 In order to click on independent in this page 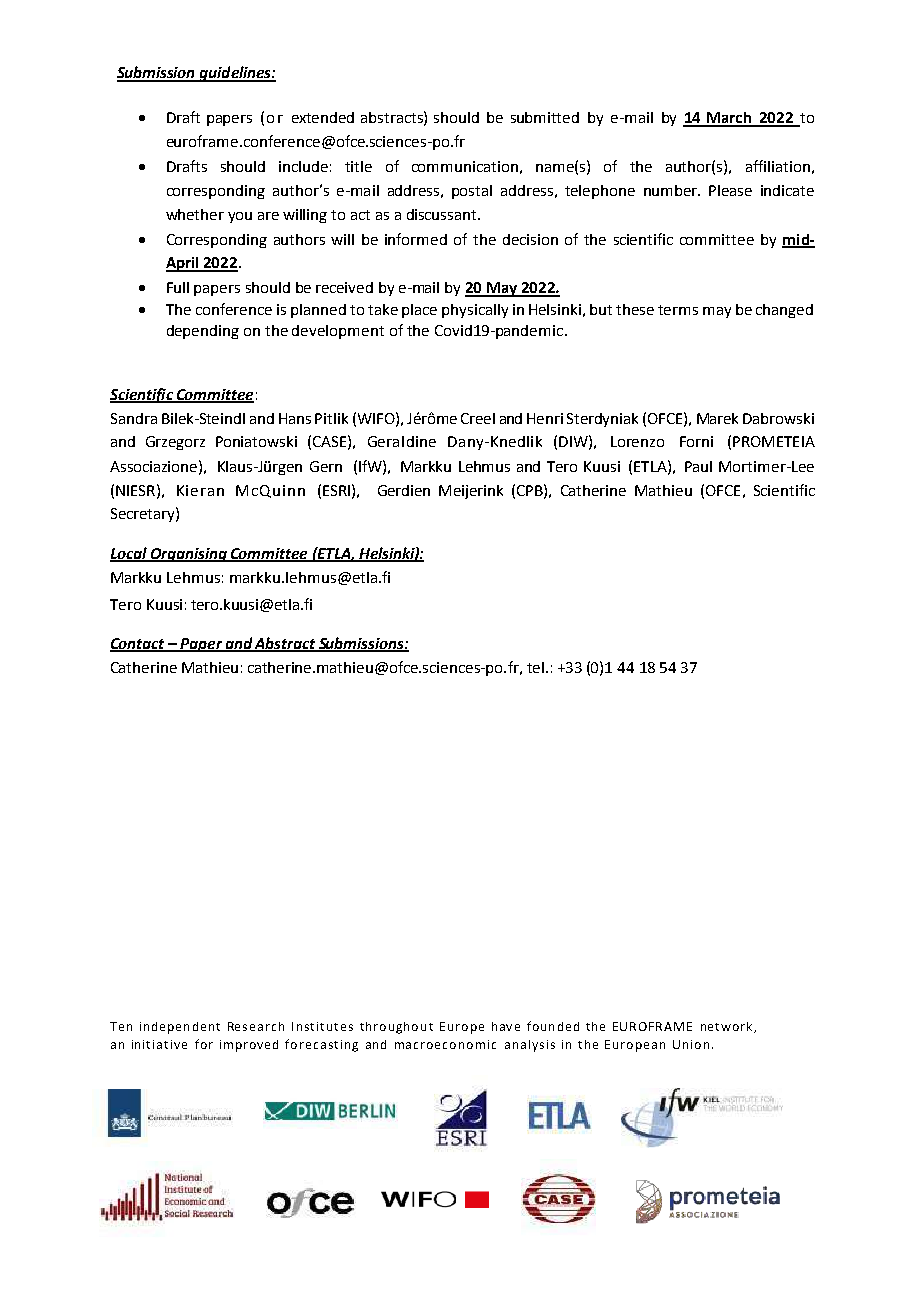, I will do `click(180, 1028)`.
